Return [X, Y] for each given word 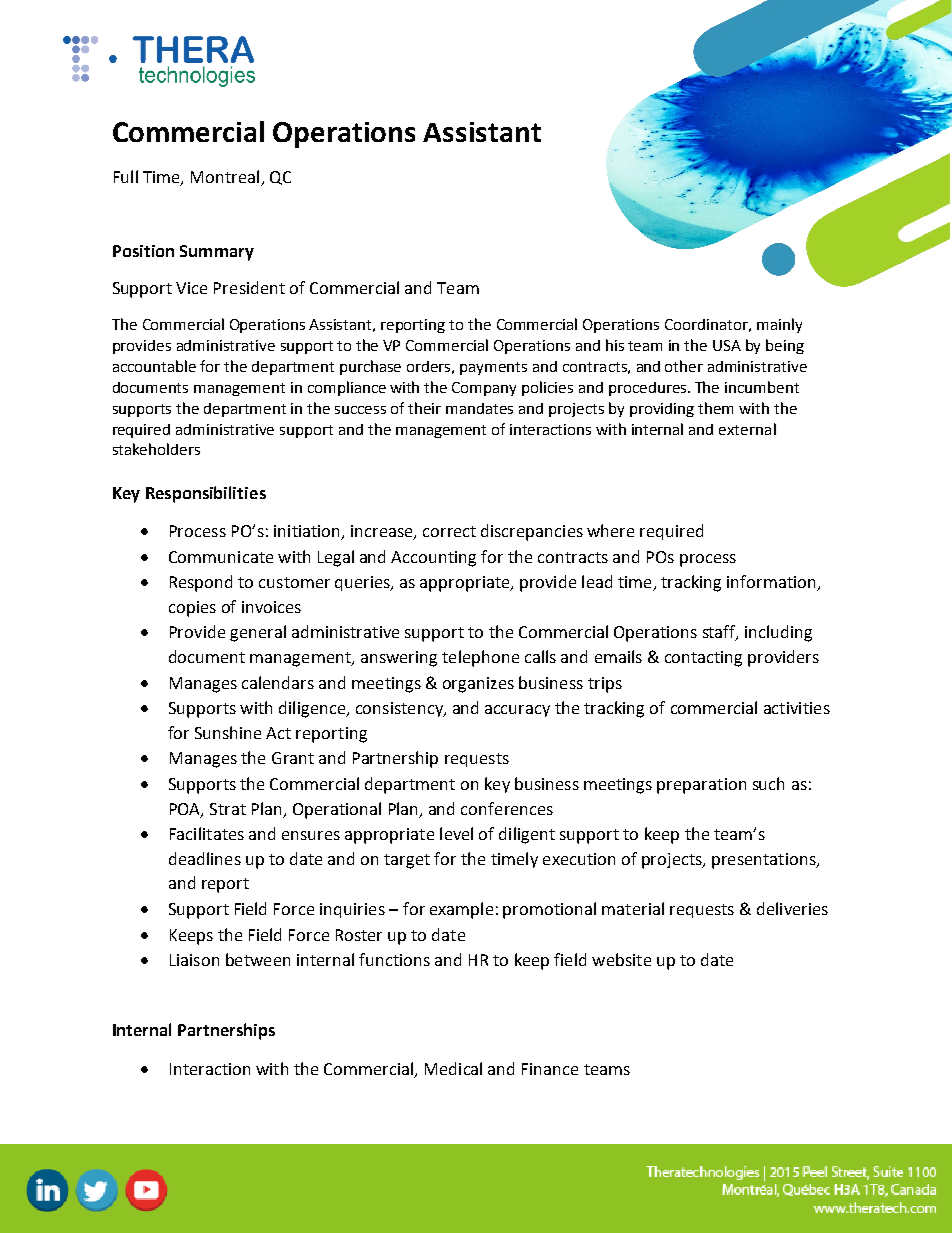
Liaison [194, 960]
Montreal [226, 178]
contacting [703, 659]
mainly [779, 325]
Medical [453, 1068]
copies [192, 609]
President [249, 287]
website [621, 959]
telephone [480, 658]
